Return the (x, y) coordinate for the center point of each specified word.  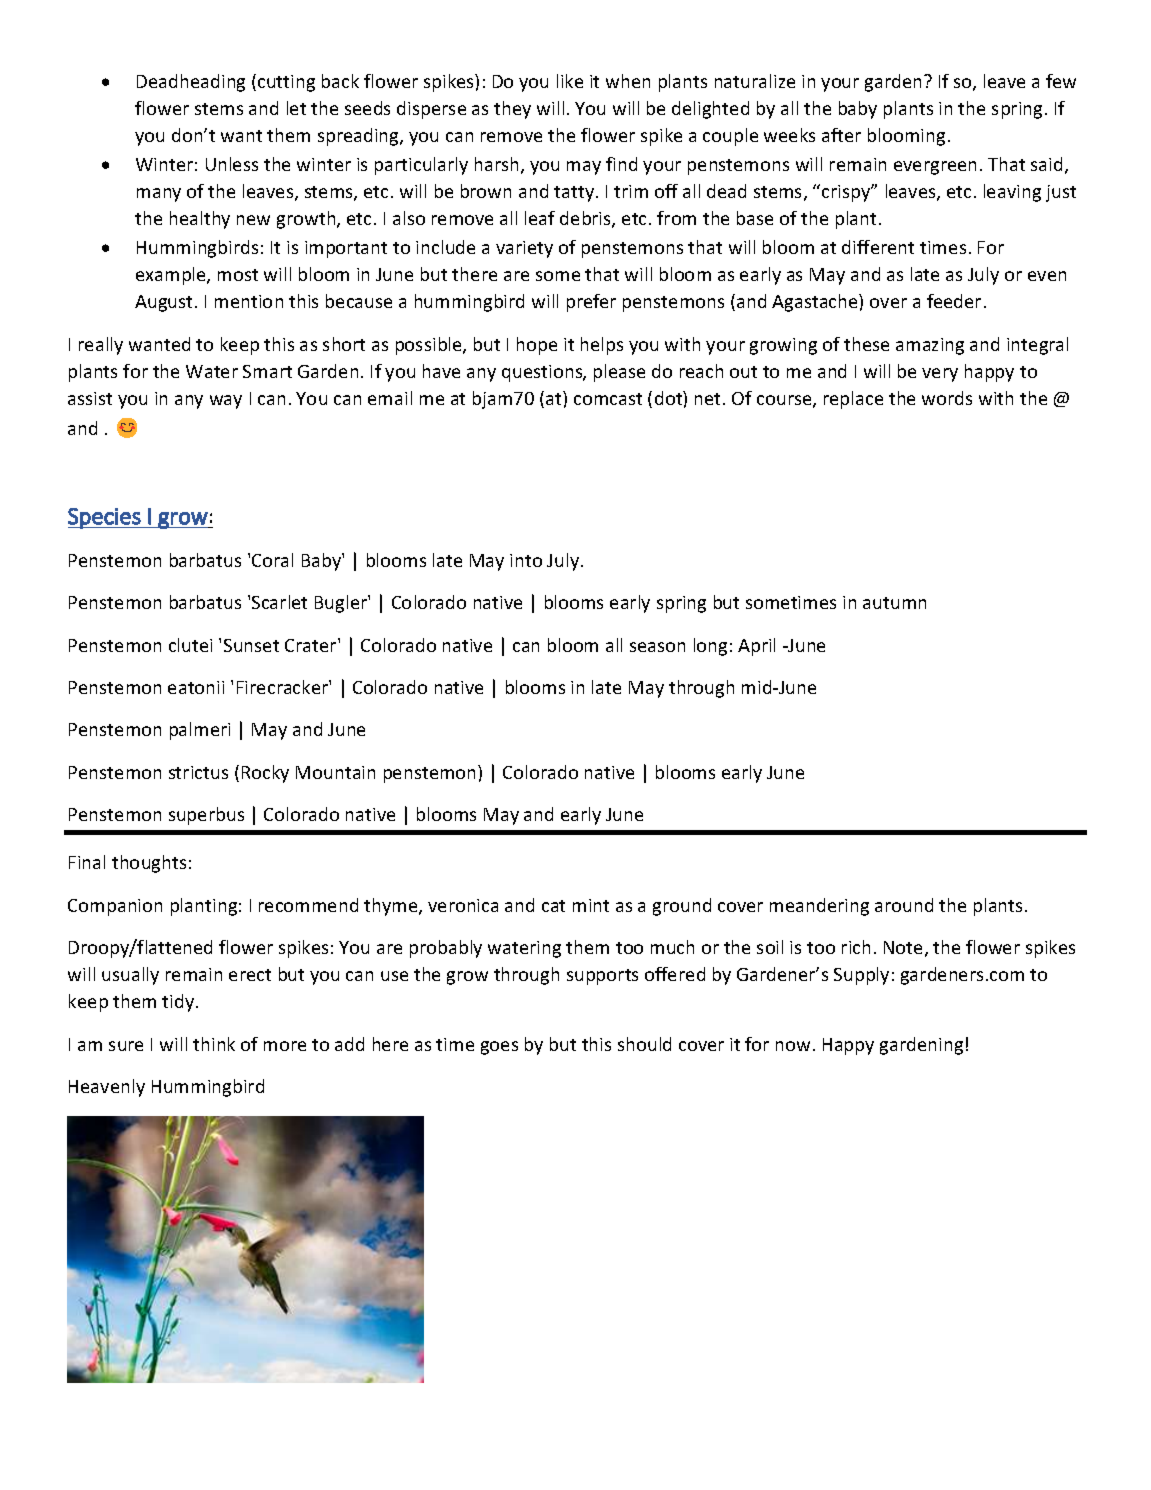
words (947, 398)
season (657, 647)
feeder (954, 301)
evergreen (935, 168)
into (526, 560)
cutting (286, 83)
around (904, 905)
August (165, 303)
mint (591, 905)
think (214, 1044)
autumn (894, 603)
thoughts (149, 864)
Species (105, 518)
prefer (591, 303)
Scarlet (279, 602)
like (570, 81)
